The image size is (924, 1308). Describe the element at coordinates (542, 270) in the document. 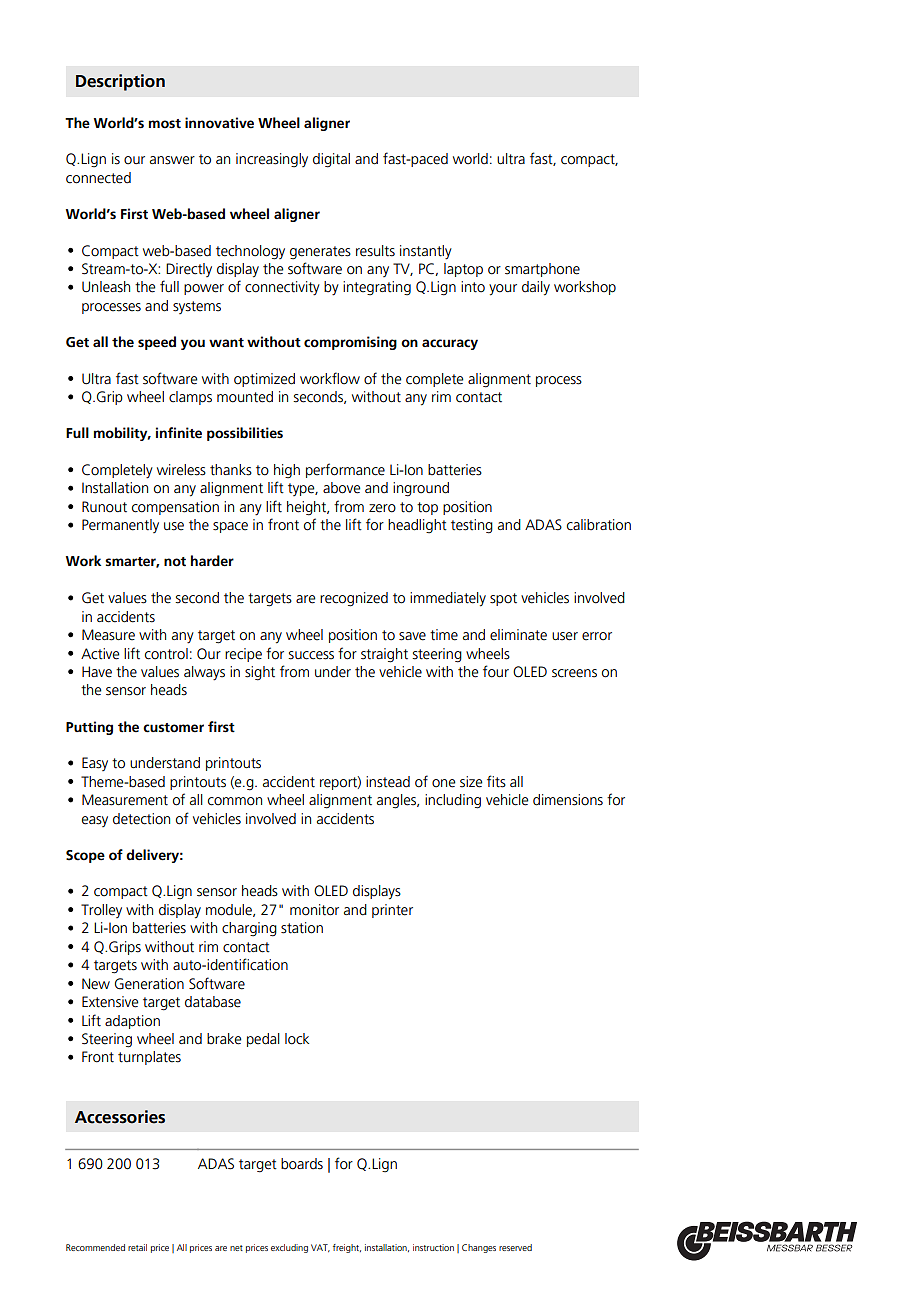

I see `smartphone` at that location.
